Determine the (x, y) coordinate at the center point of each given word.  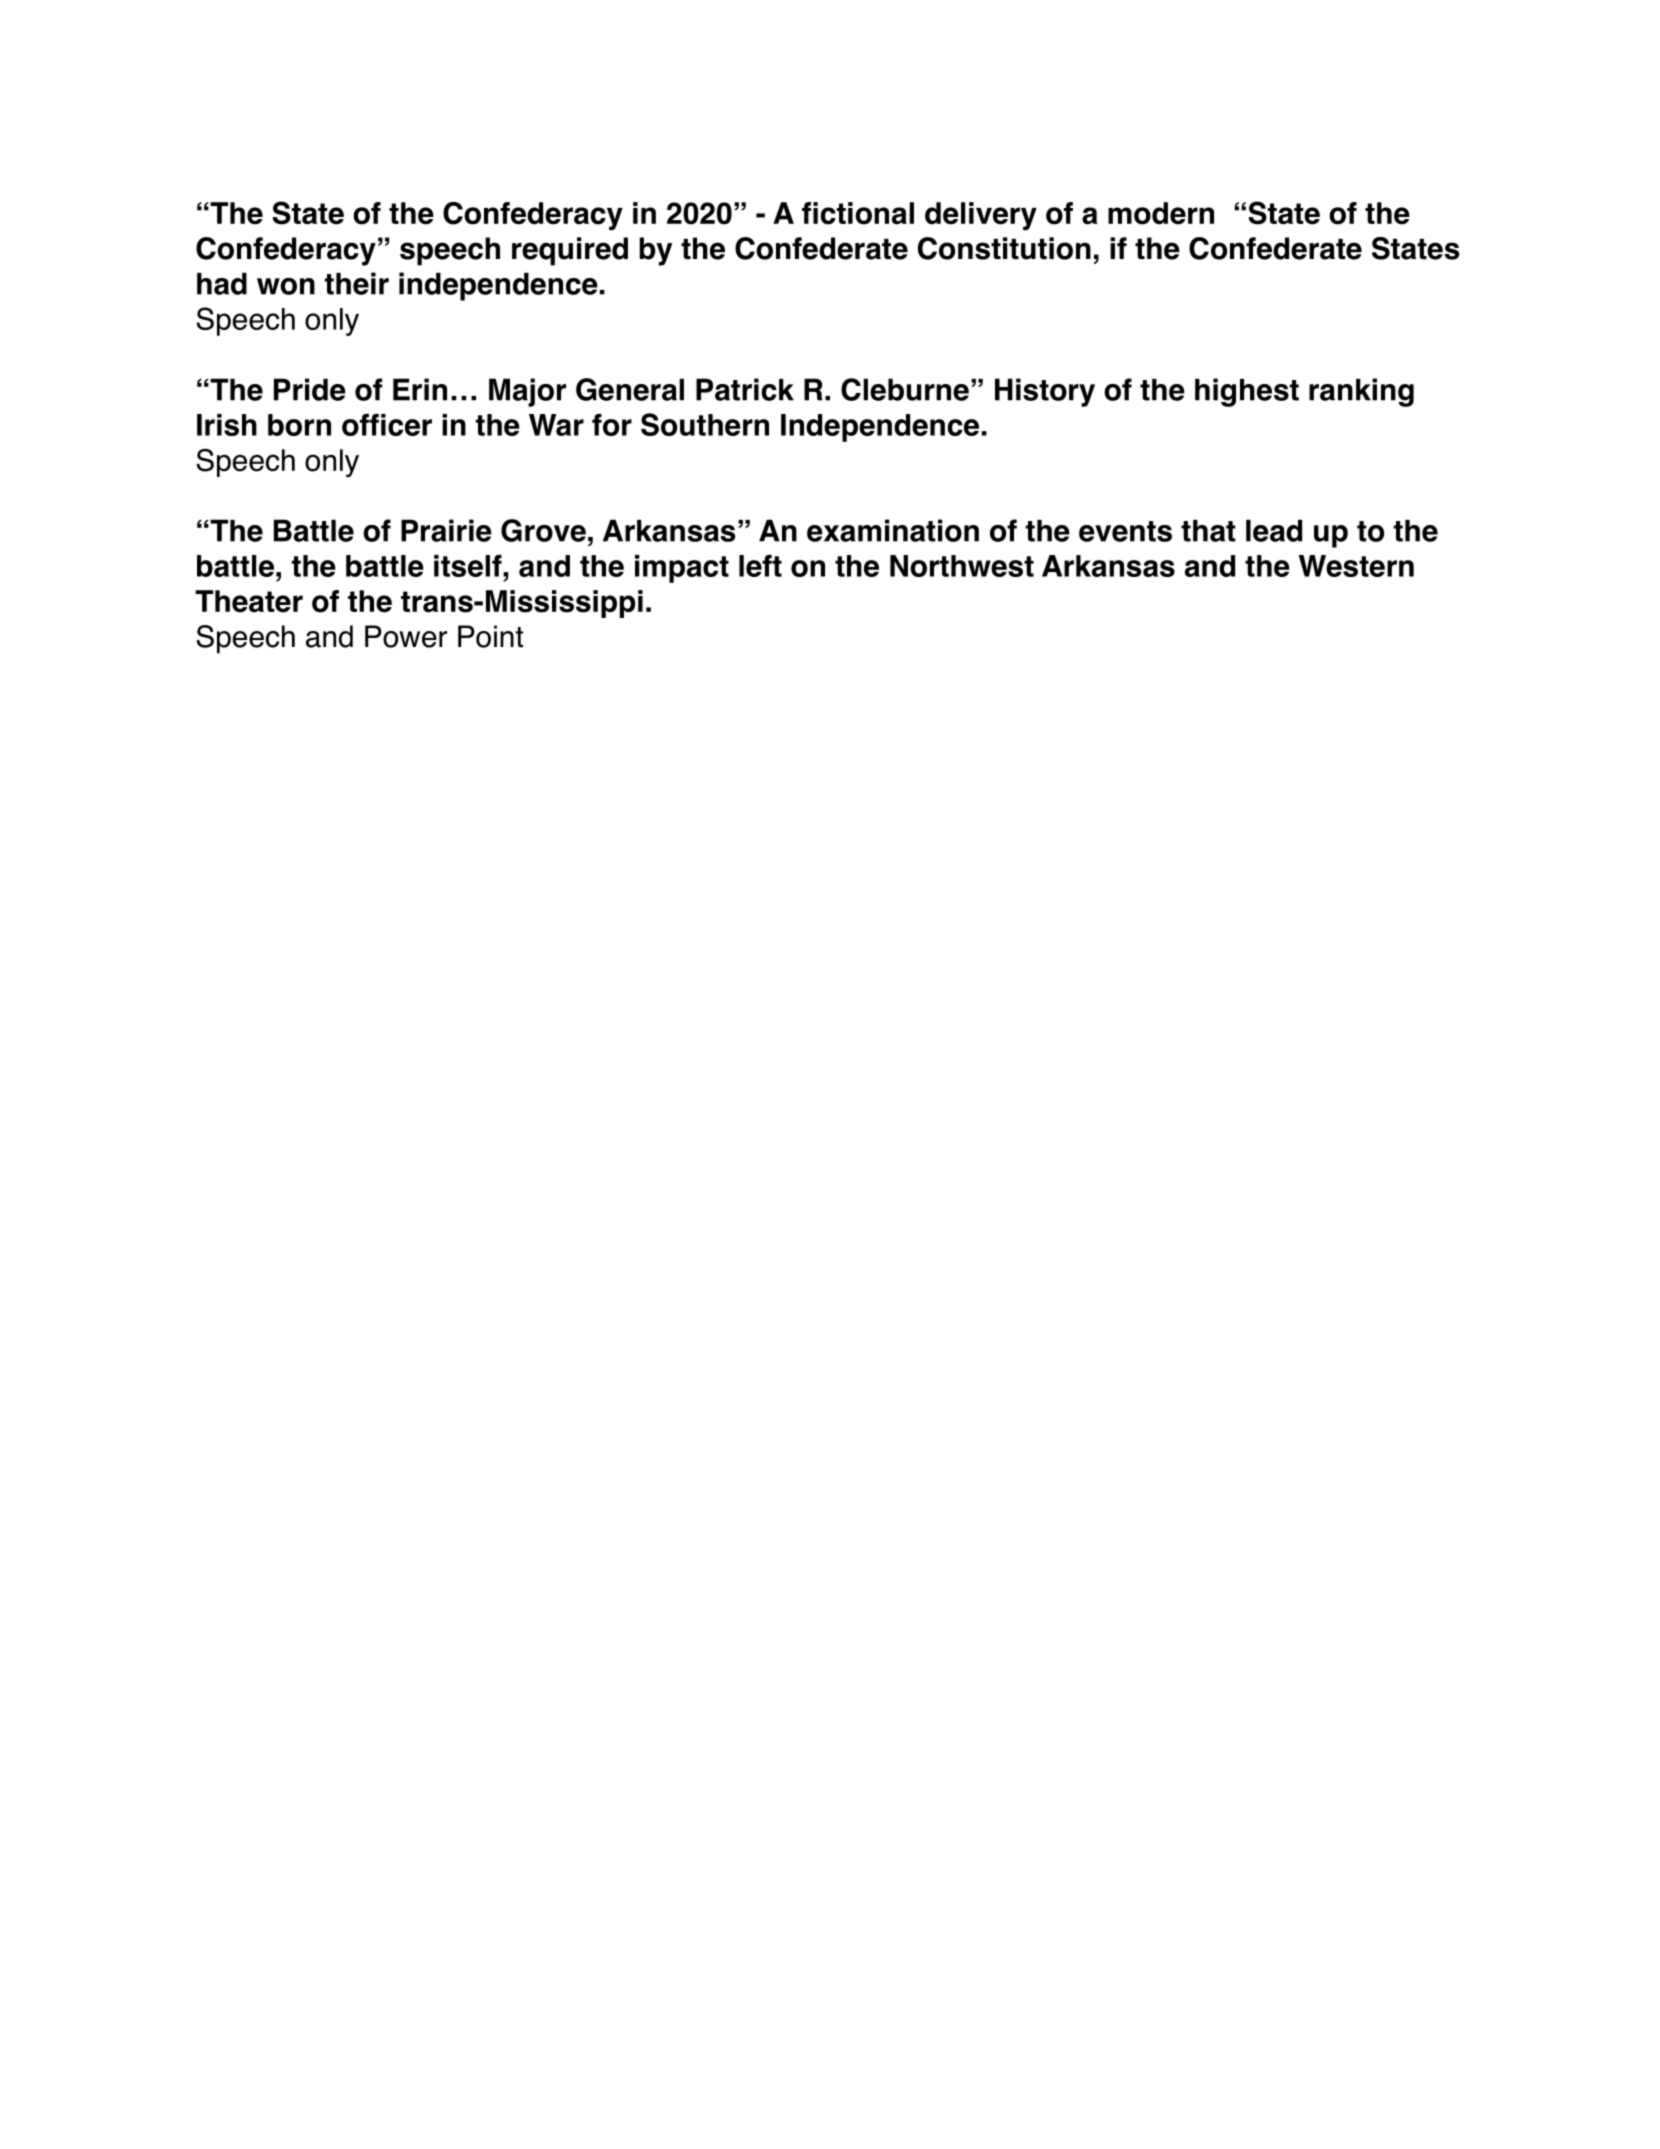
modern (1161, 213)
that (1208, 531)
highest (1247, 392)
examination (893, 530)
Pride (310, 389)
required (570, 251)
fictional (858, 213)
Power (406, 636)
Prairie (446, 530)
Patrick (745, 389)
